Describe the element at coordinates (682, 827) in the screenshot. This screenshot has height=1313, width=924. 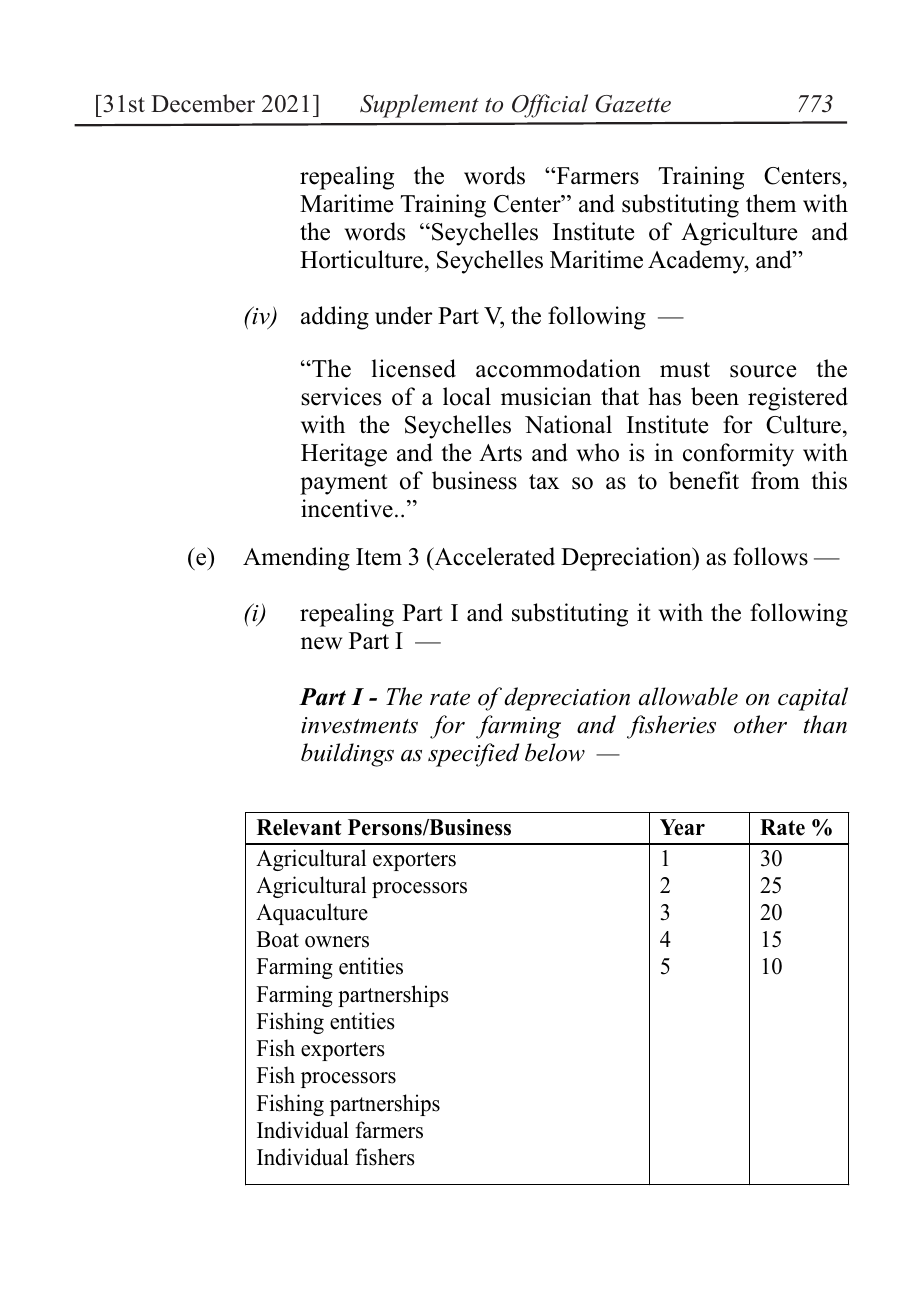
I see `Year` at that location.
